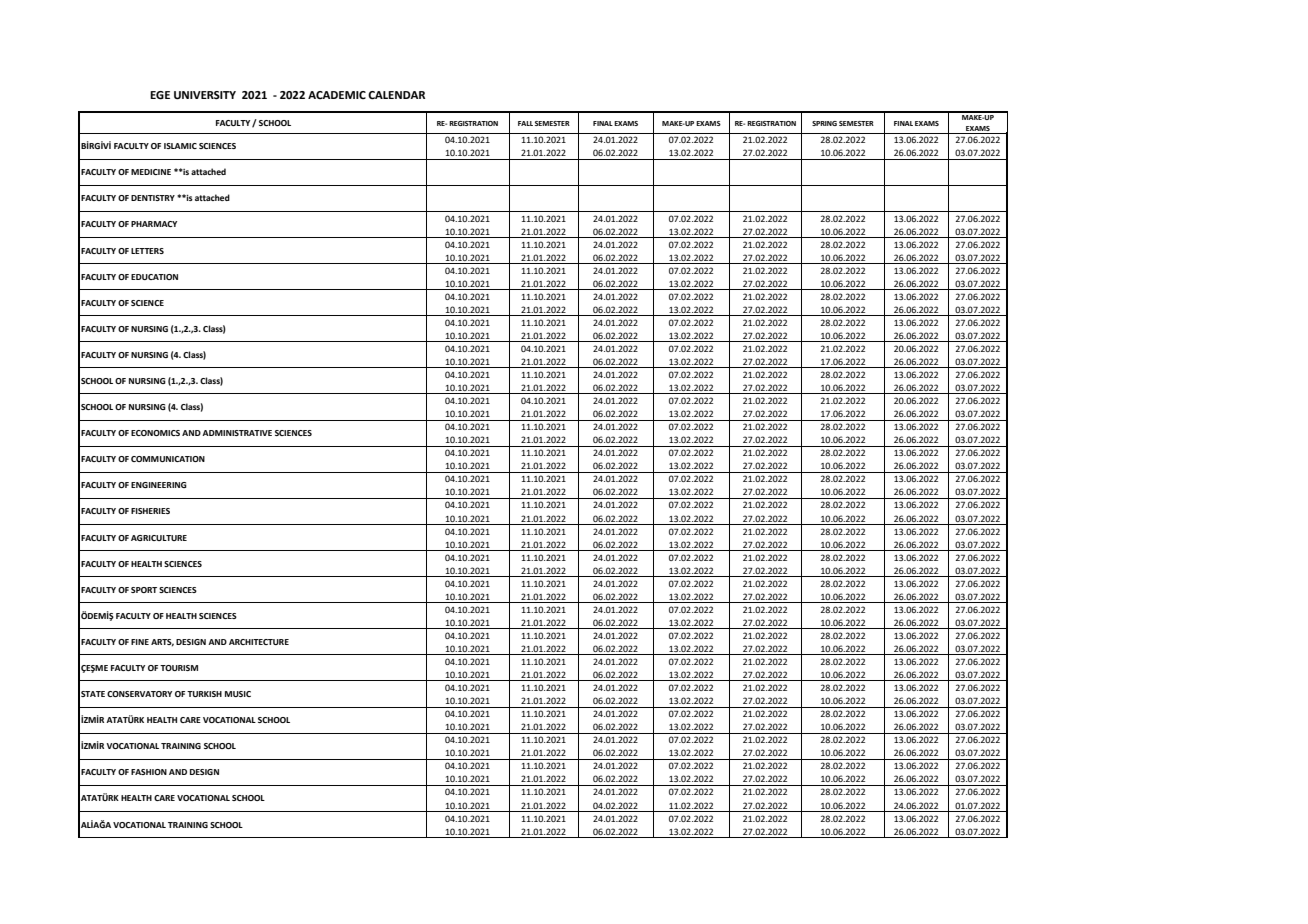  What do you see at coordinates (154, 277) in the page?
I see `EDUCATION` at bounding box center [154, 277].
